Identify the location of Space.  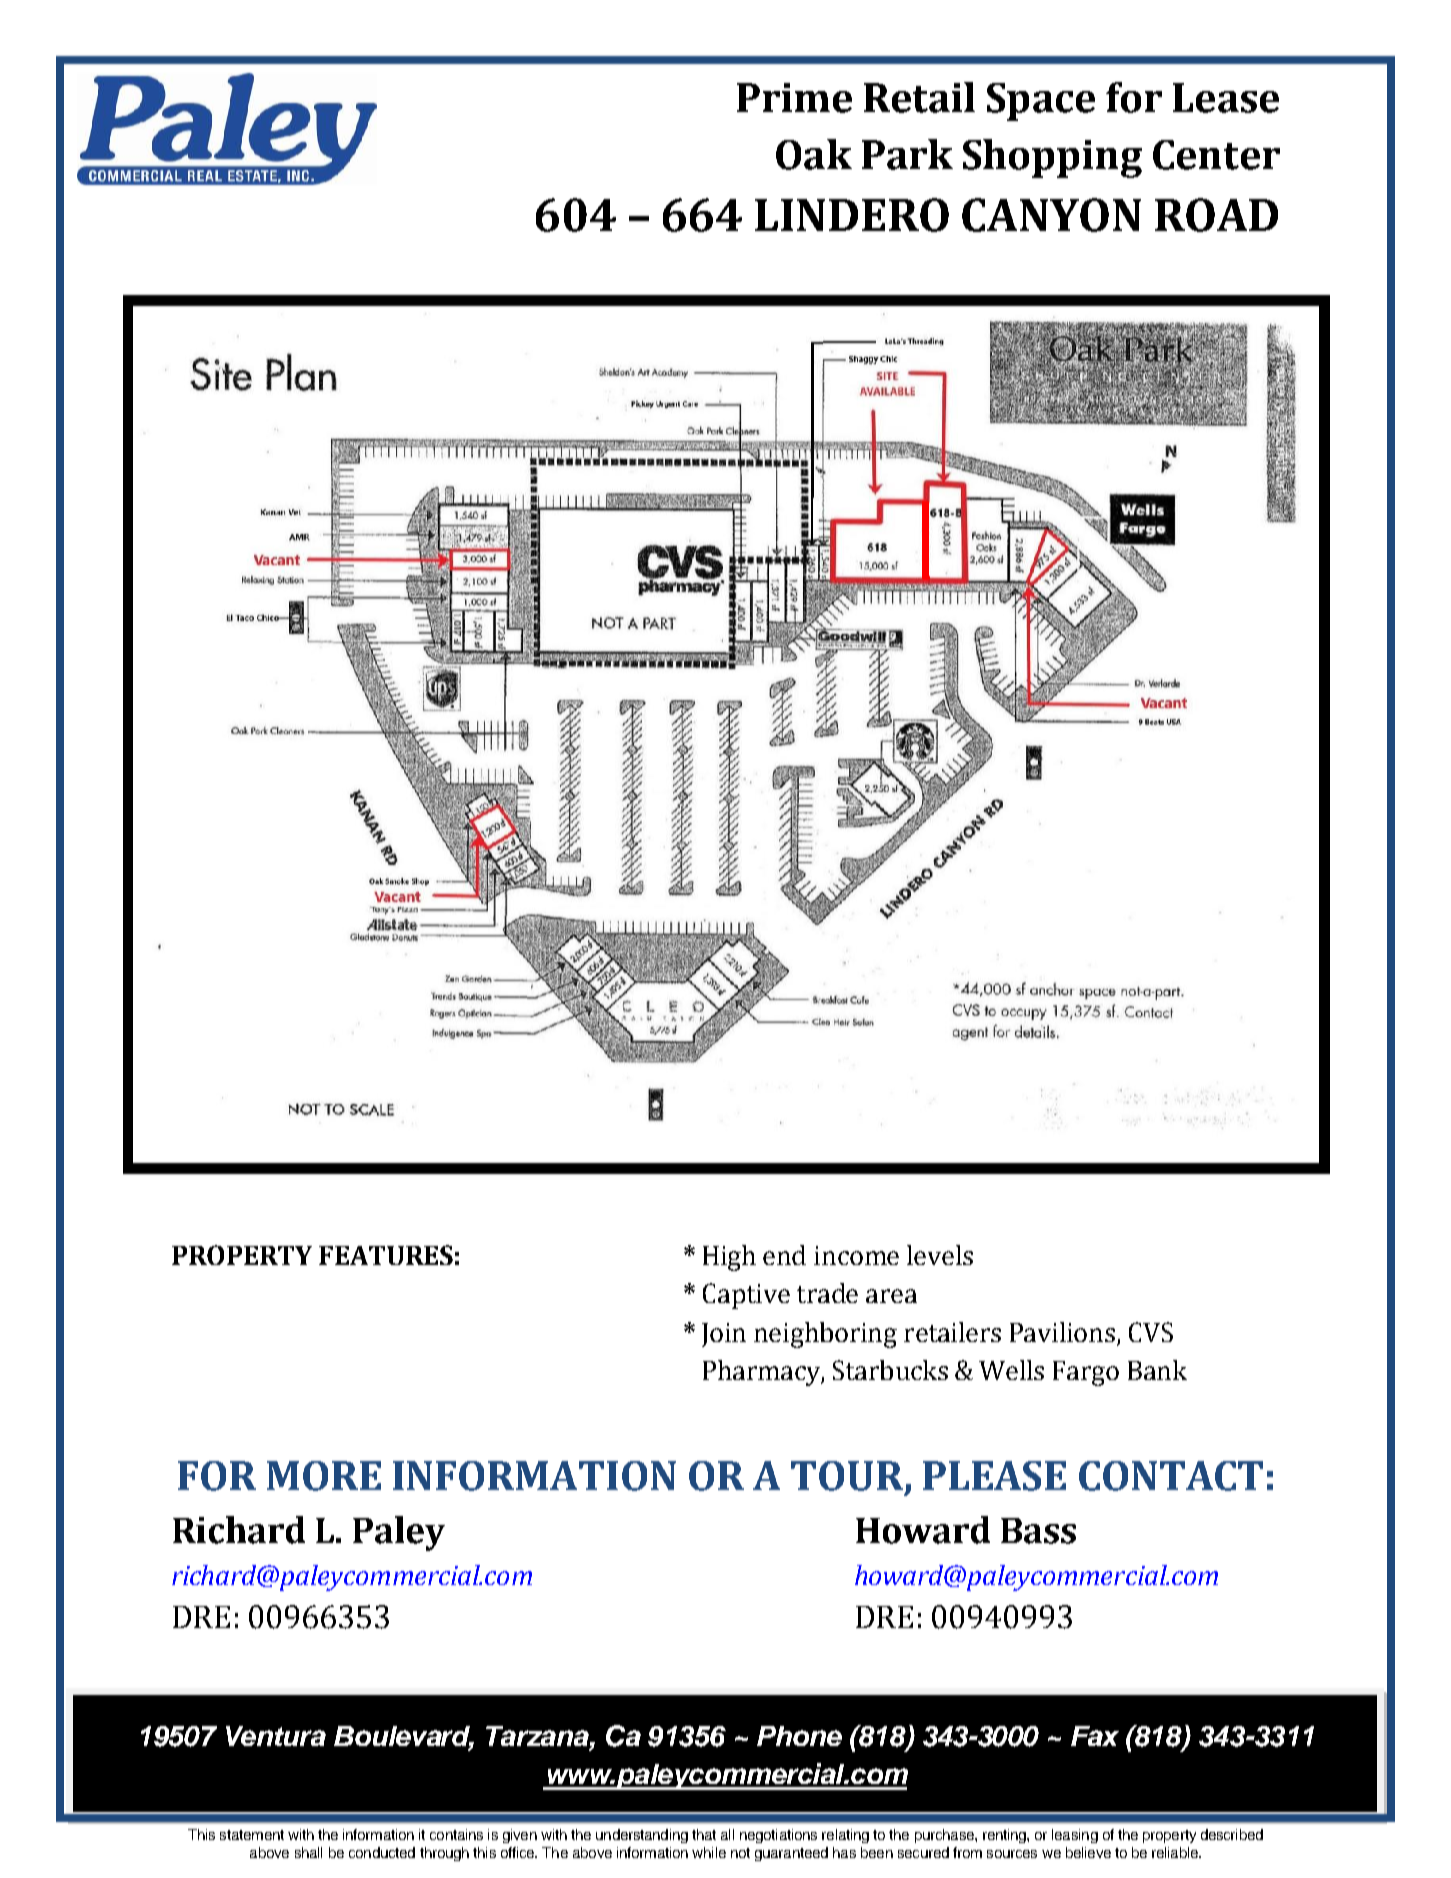
(1041, 102).
